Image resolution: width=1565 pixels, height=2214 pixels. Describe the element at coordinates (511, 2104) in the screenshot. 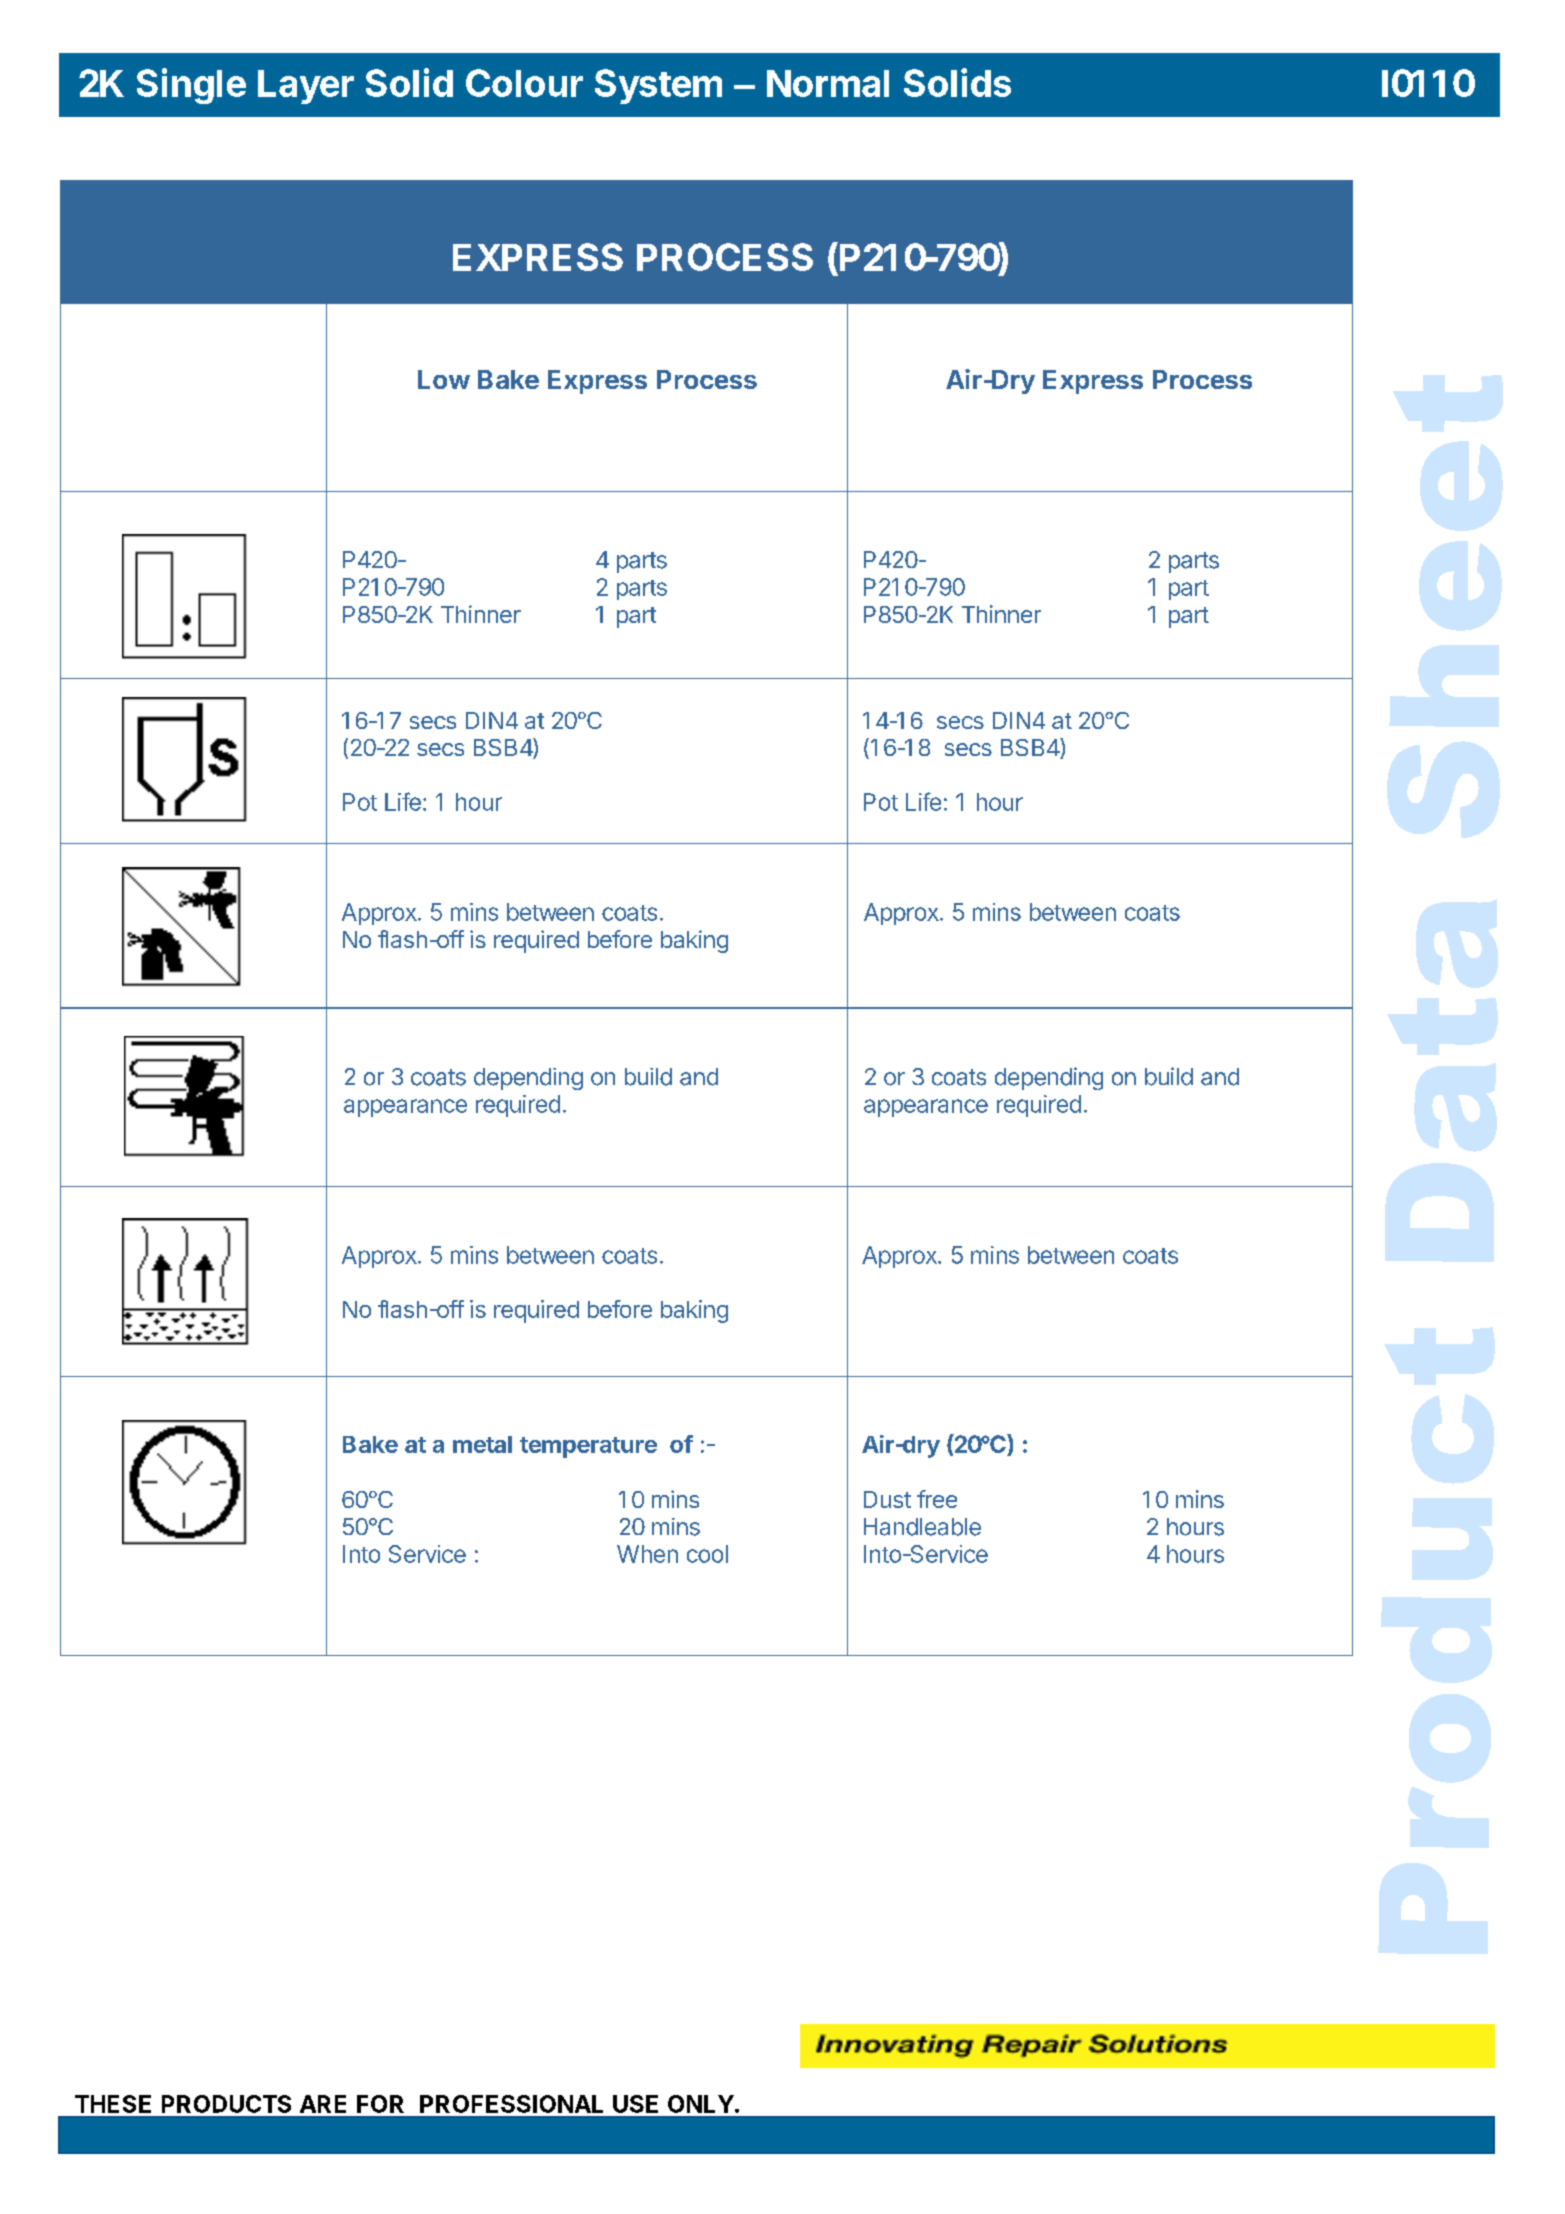

I see `PROFESSIONAL` at that location.
